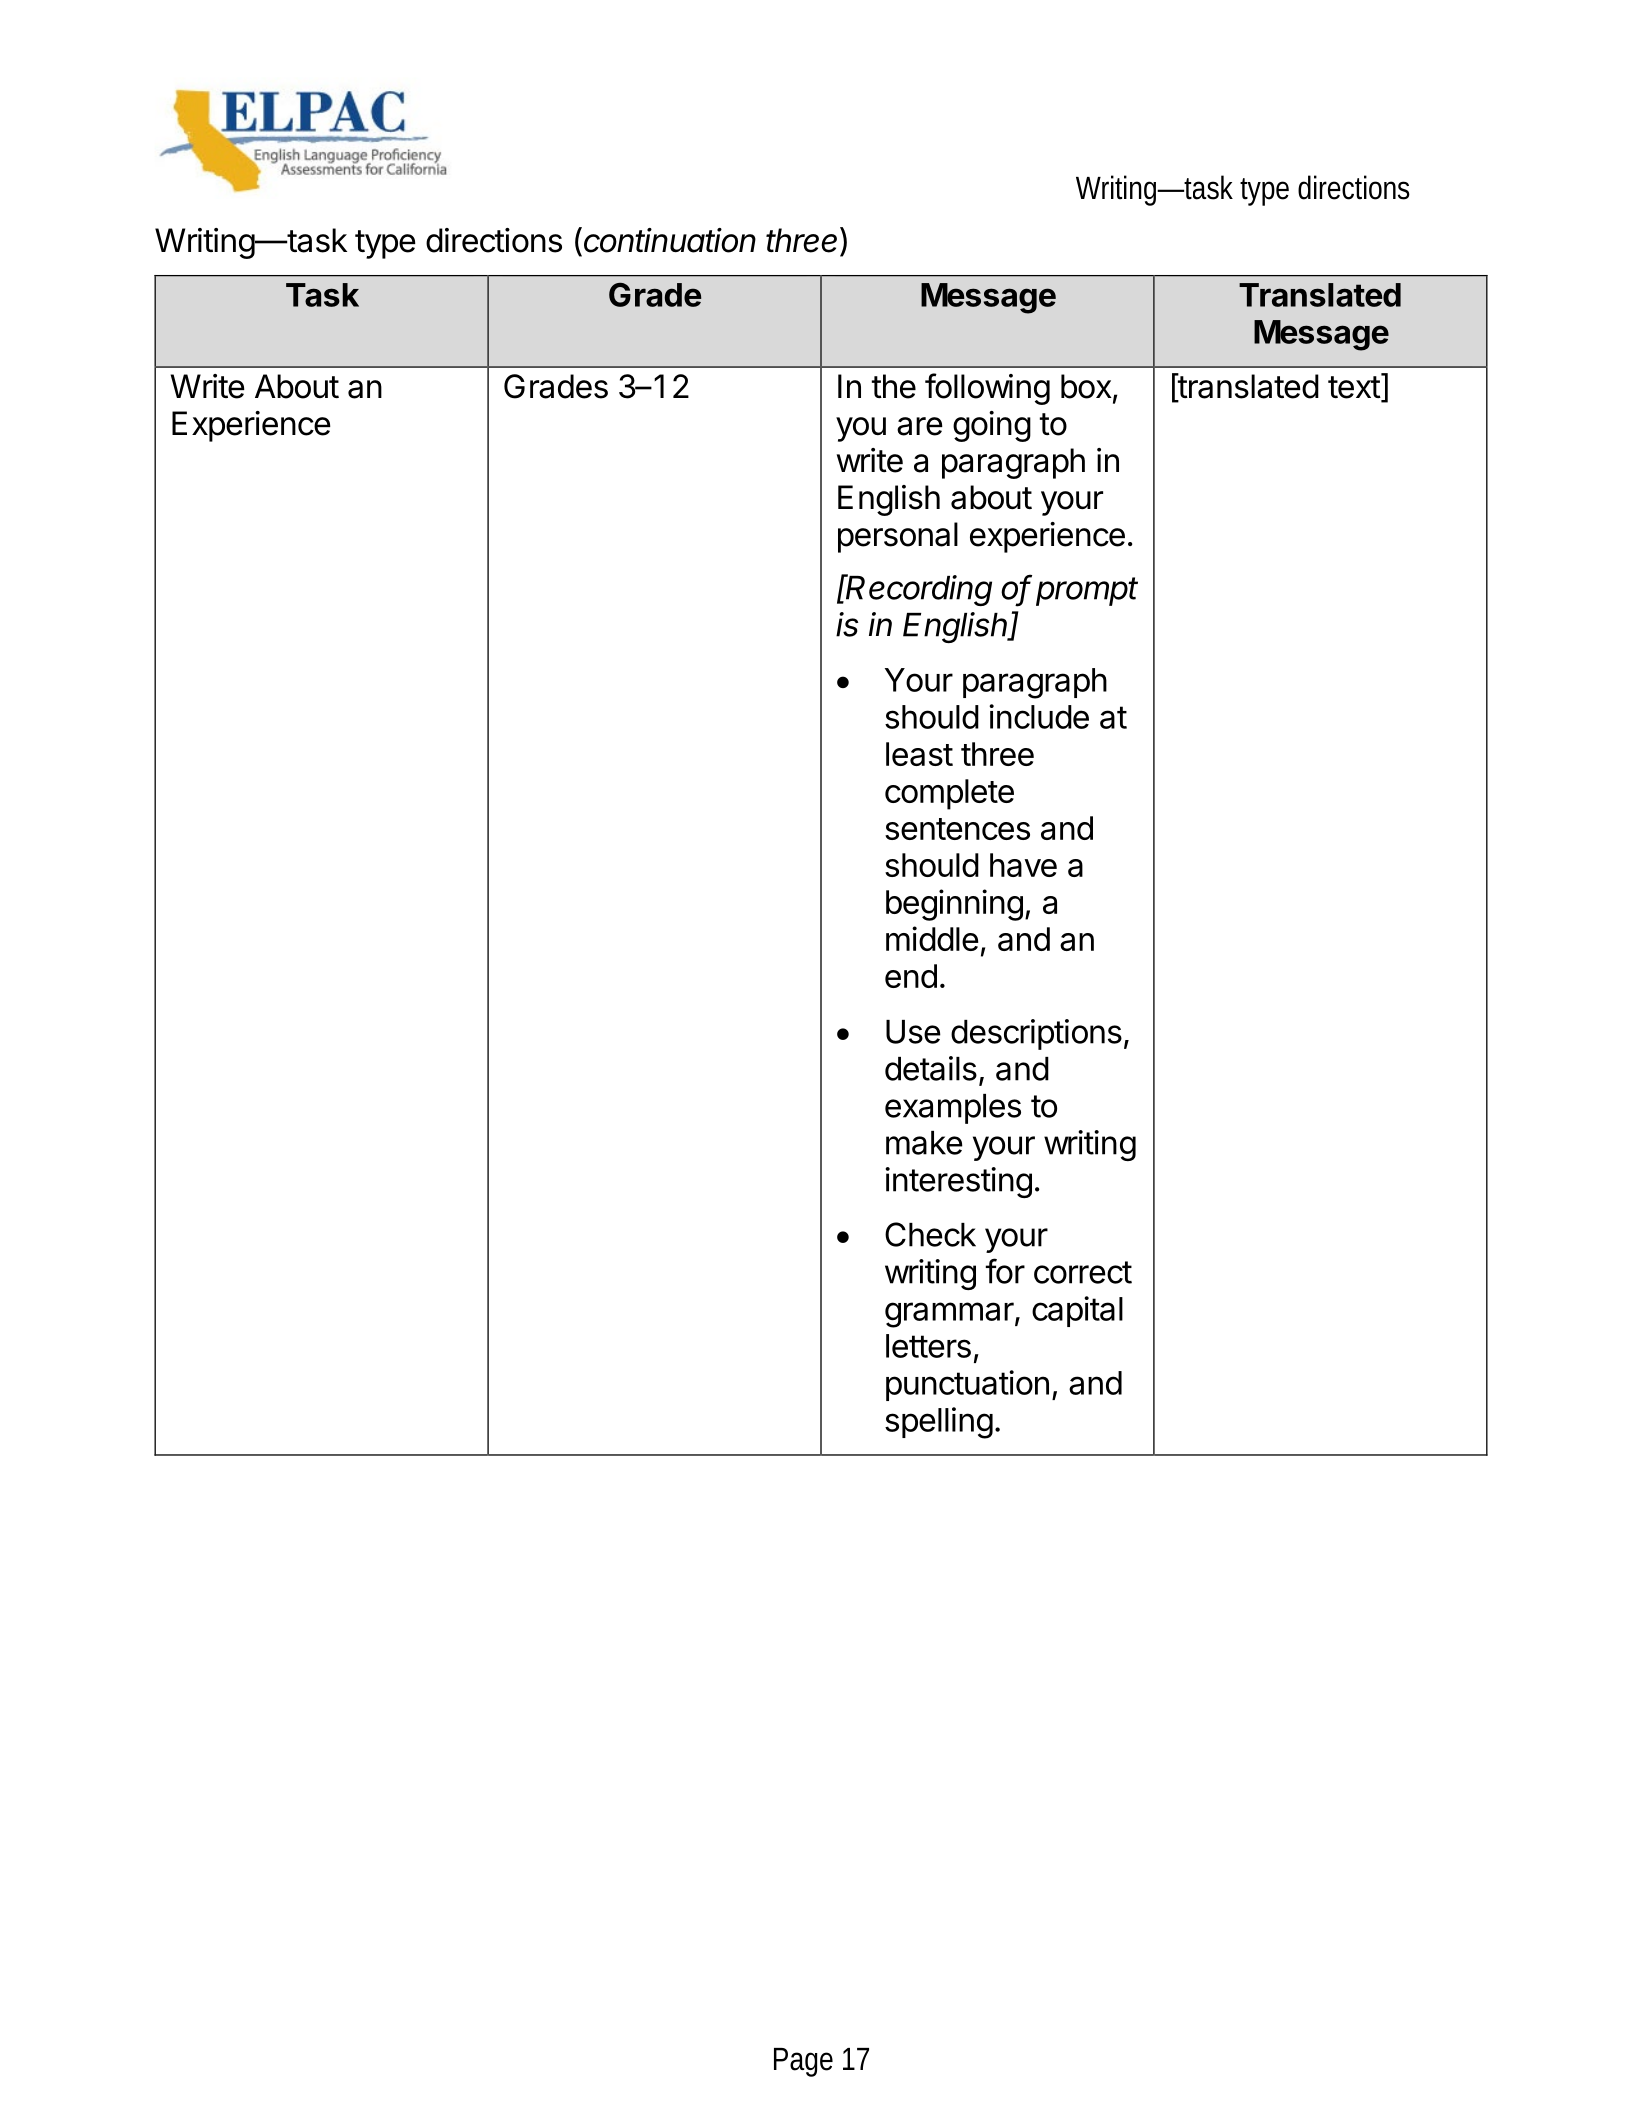 This screenshot has width=1642, height=2125. Describe the element at coordinates (958, 1182) in the screenshot. I see `interesting` at that location.
